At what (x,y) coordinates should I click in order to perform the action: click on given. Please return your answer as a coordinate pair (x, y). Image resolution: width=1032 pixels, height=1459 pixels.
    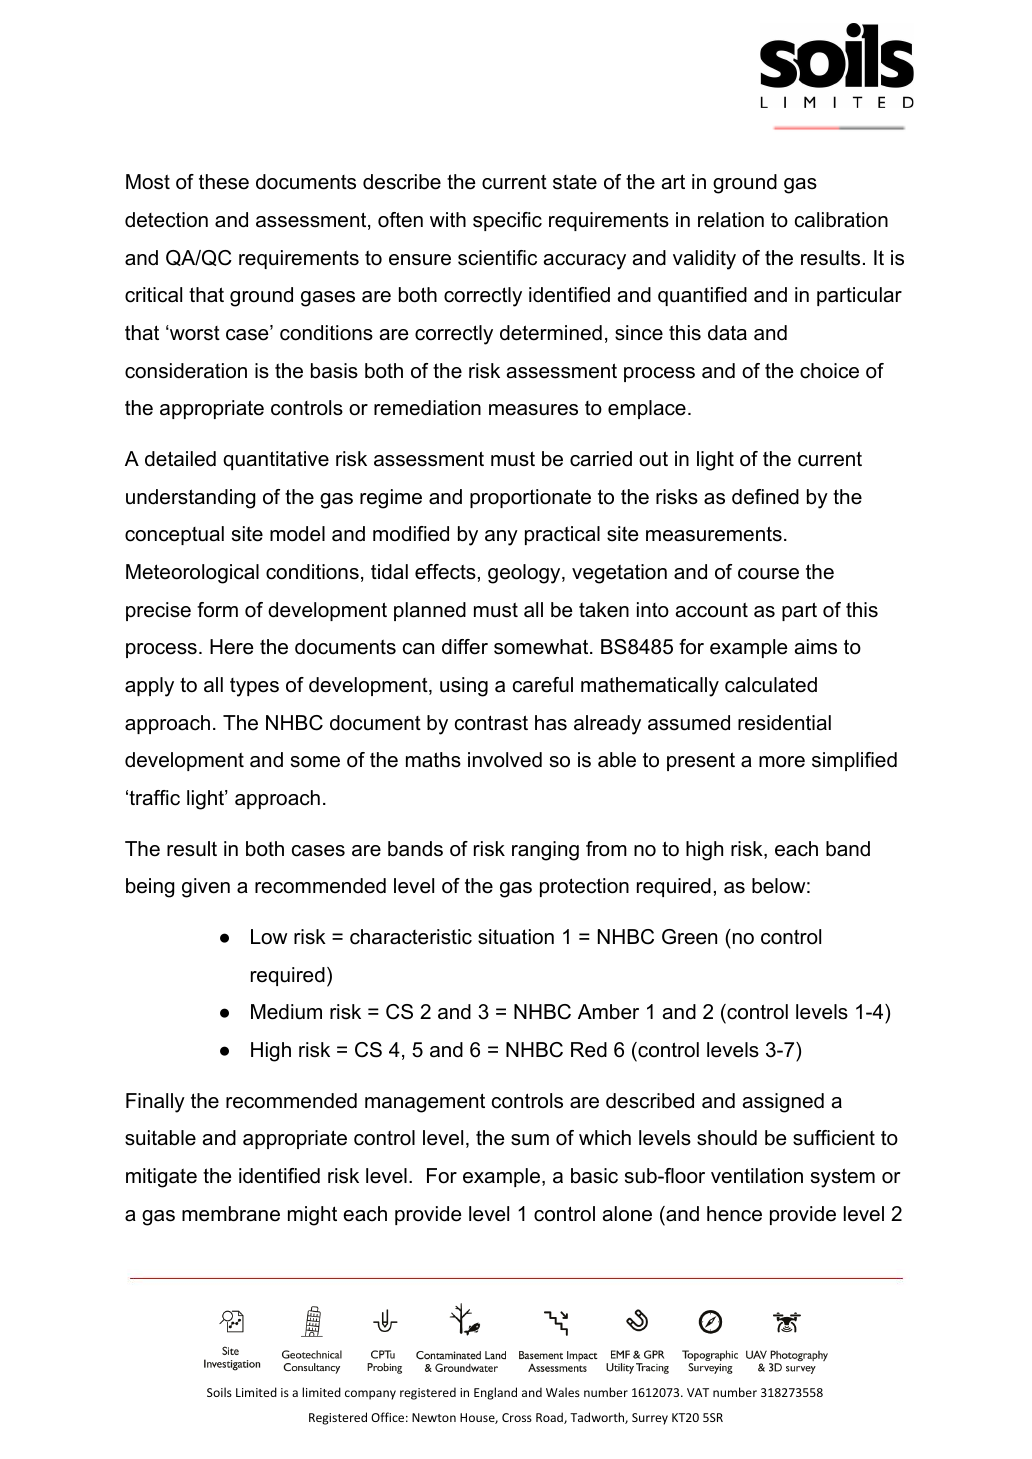
    Looking at the image, I should click on (206, 888).
